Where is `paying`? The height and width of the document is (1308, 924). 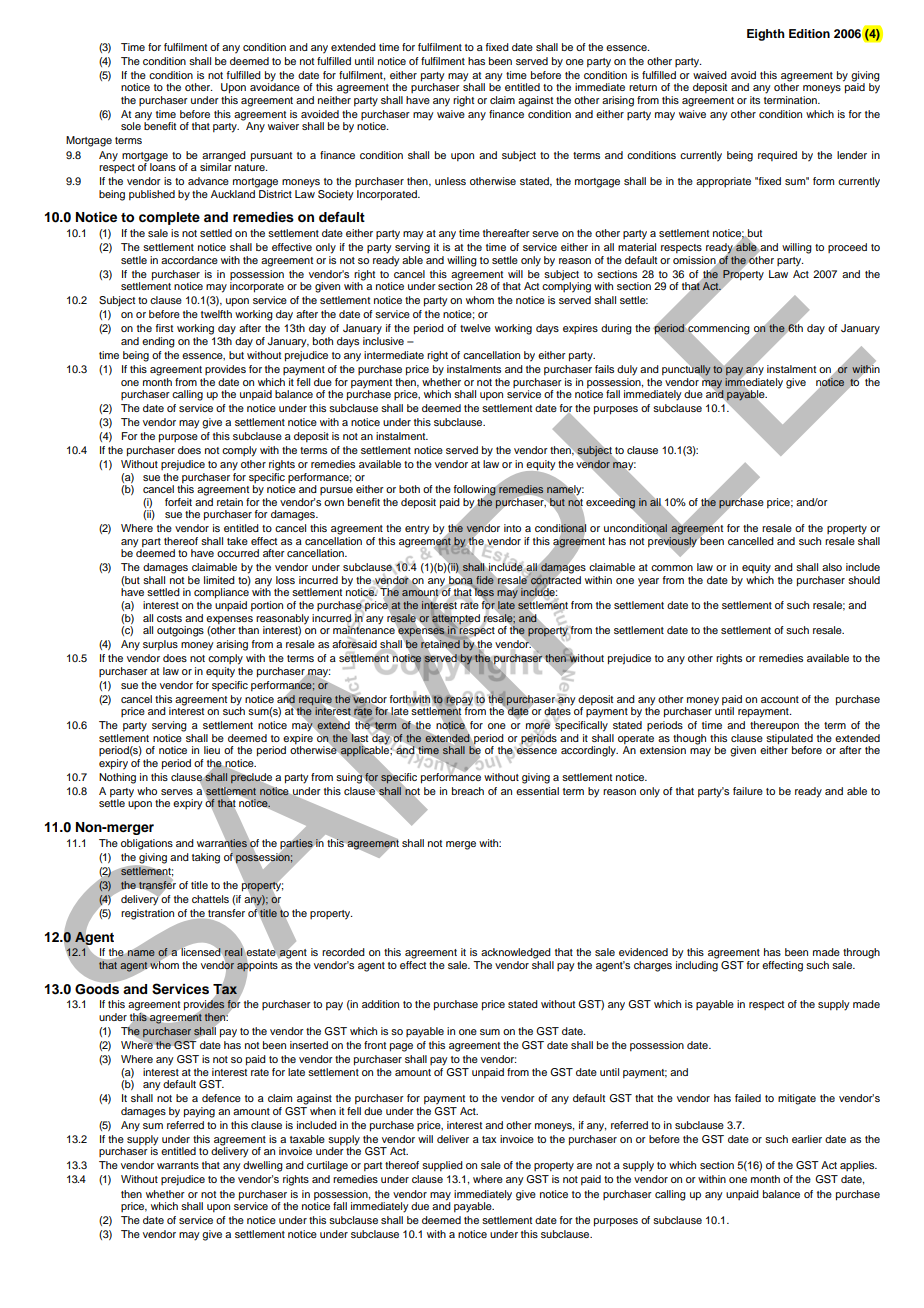
paying is located at coordinates (199, 1112).
